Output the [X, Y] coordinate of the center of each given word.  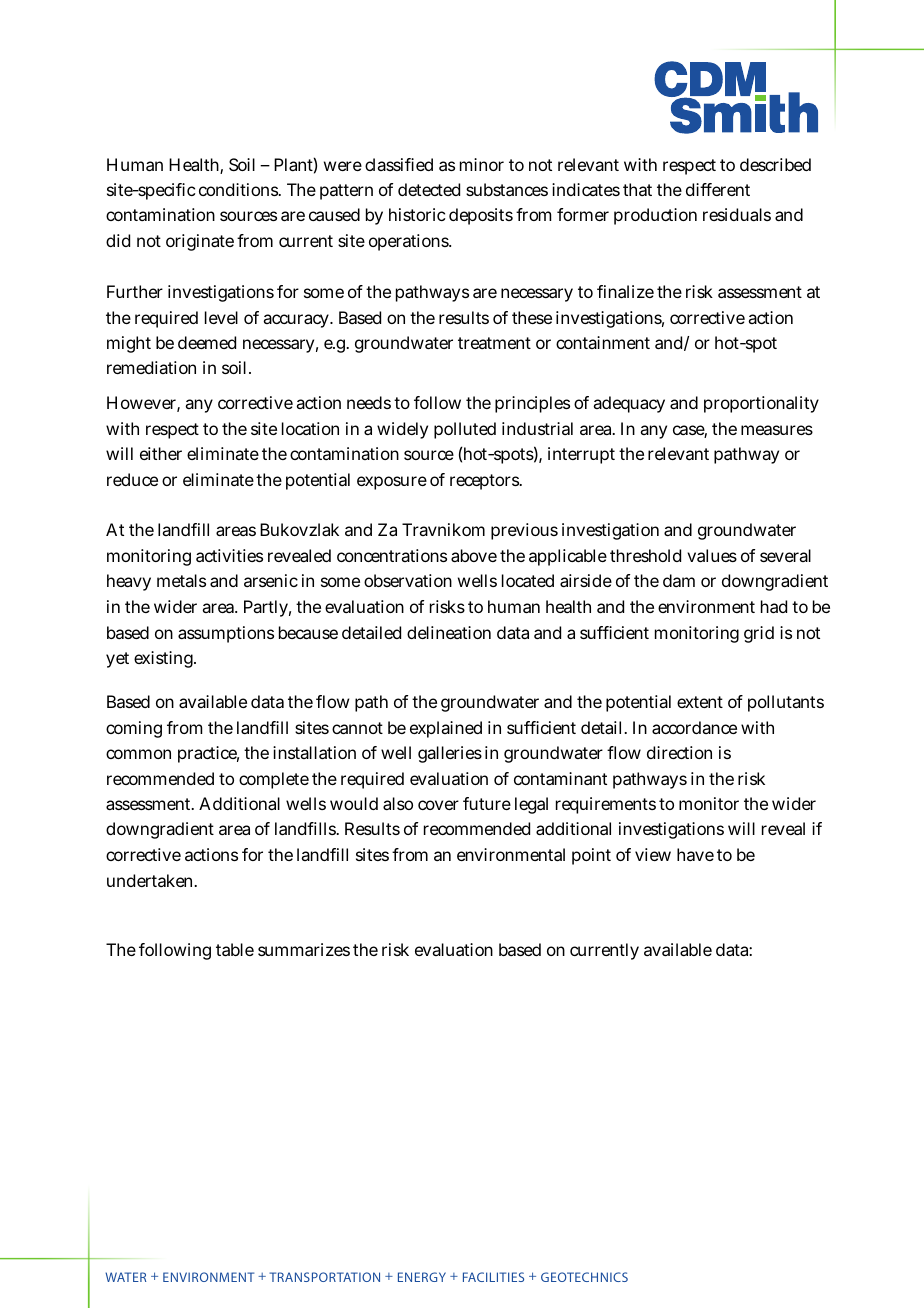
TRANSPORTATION [324, 1277]
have [695, 854]
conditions [240, 189]
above [474, 555]
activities [229, 555]
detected [429, 189]
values [712, 555]
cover [438, 805]
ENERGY [422, 1277]
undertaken [151, 880]
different [718, 189]
